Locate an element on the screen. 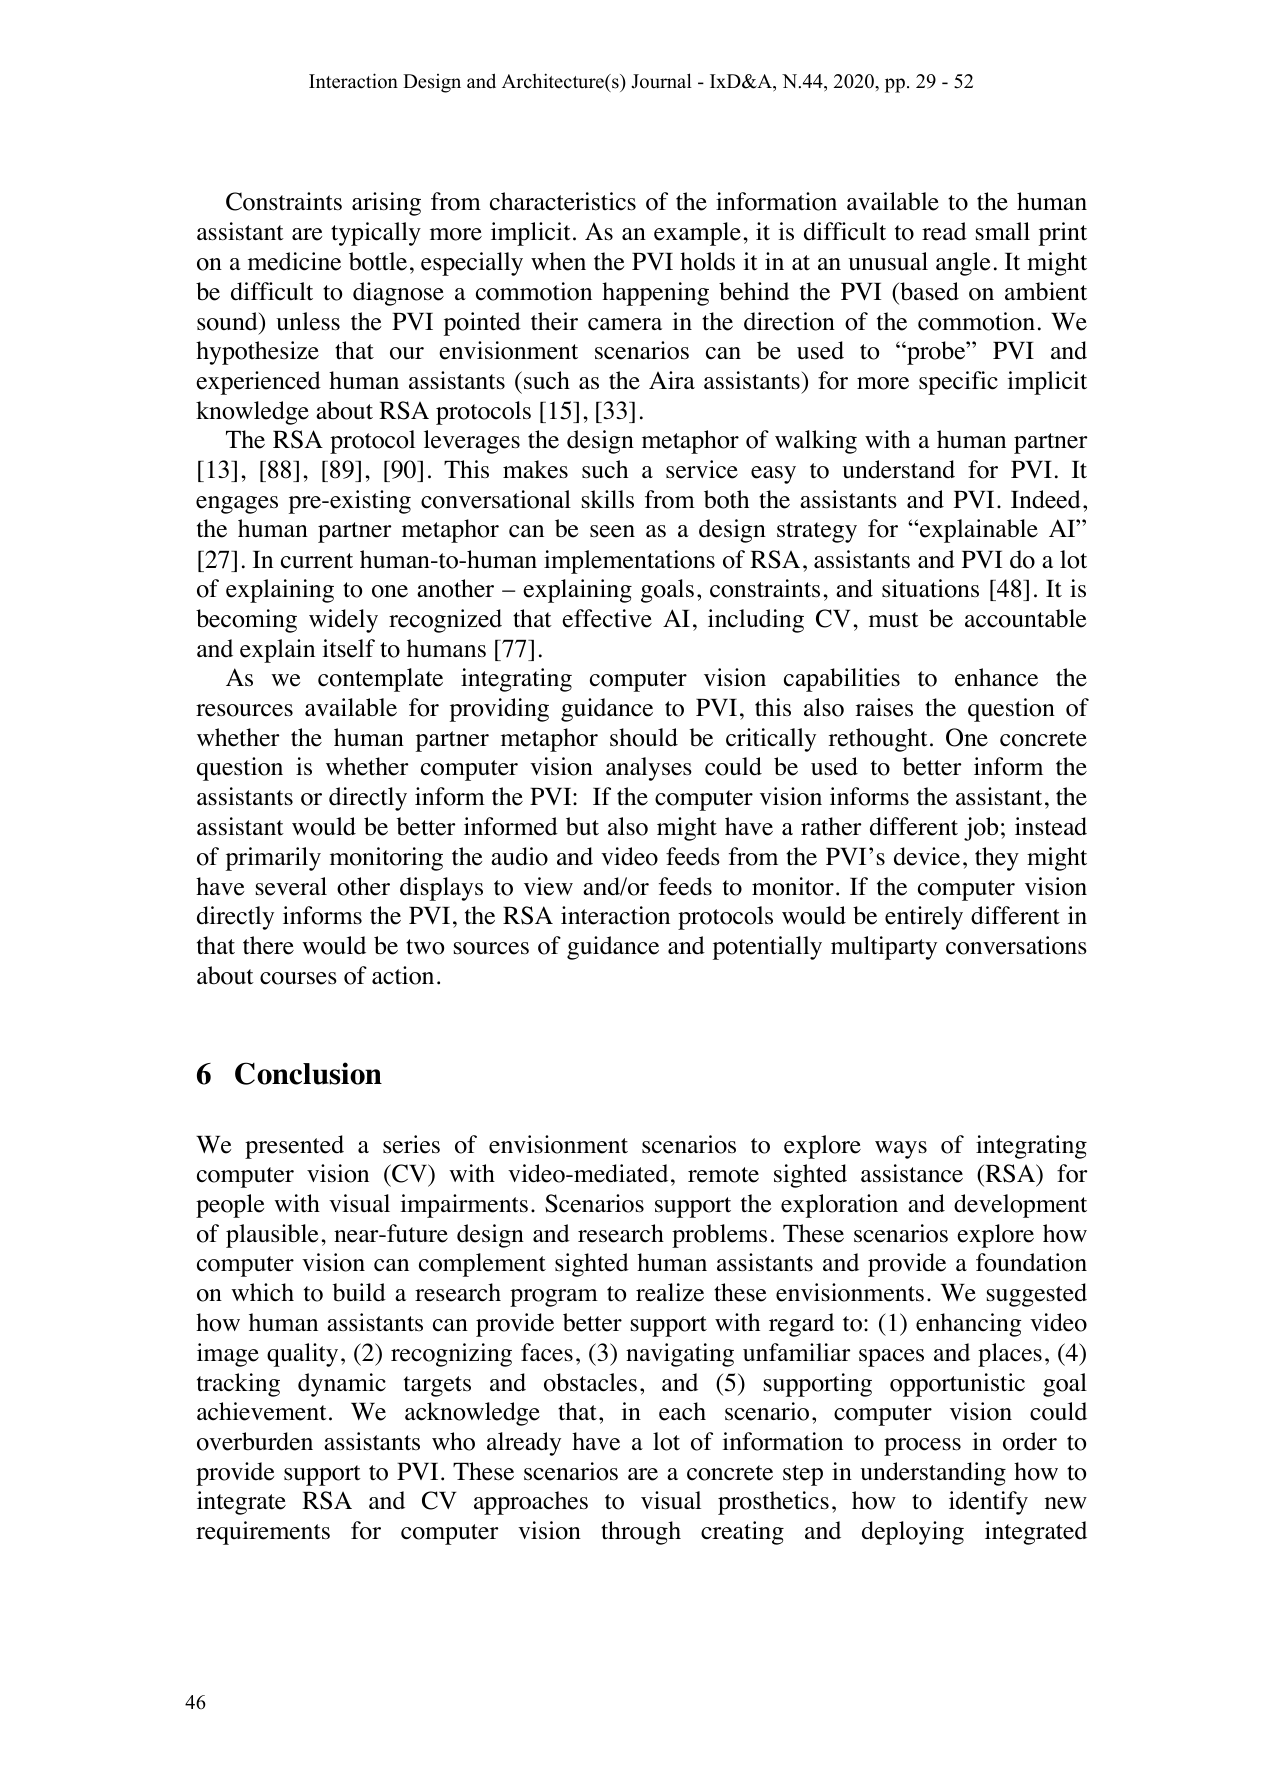 The width and height of the screenshot is (1283, 1784). presented is located at coordinates (294, 1147).
